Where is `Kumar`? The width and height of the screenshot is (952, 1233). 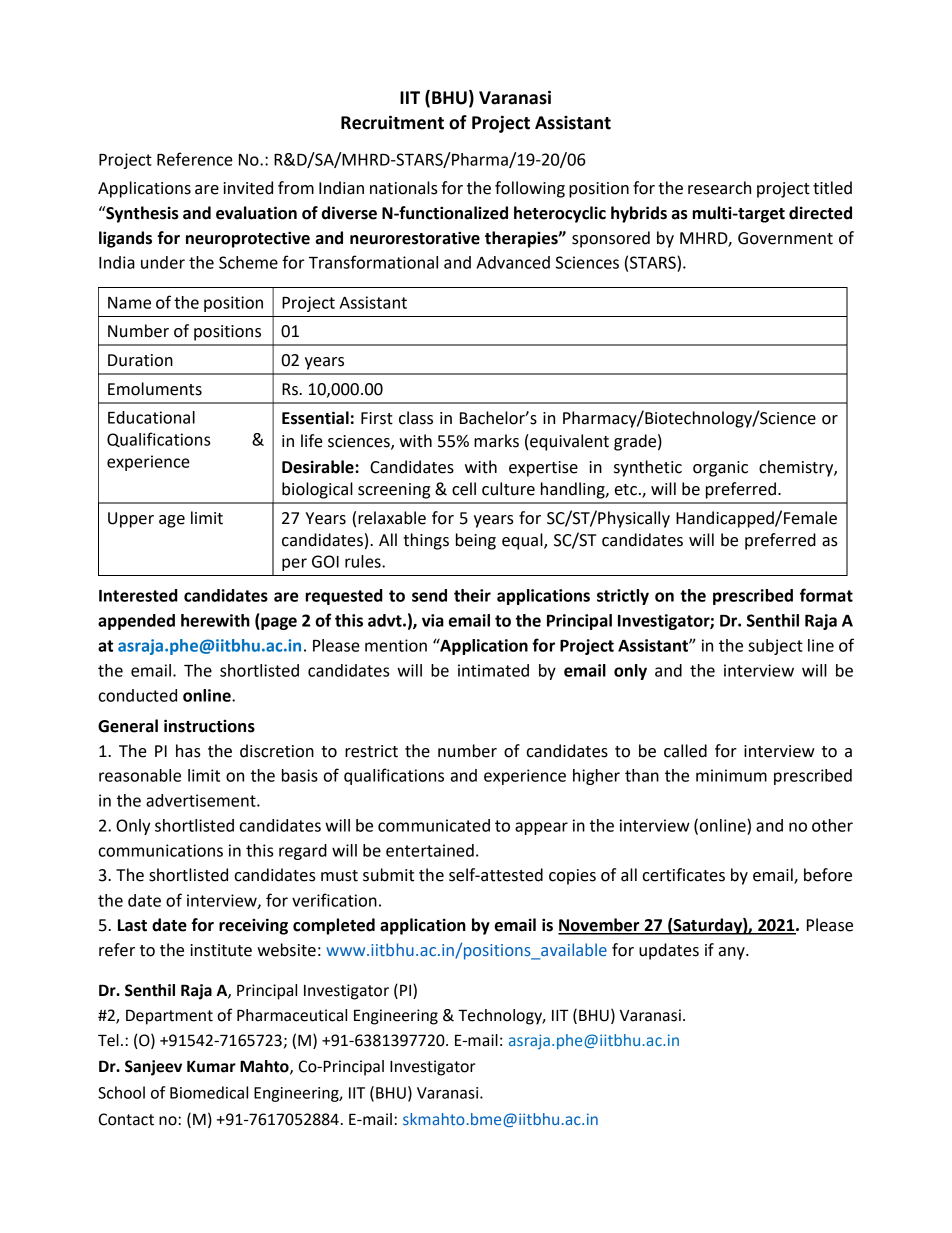 Kumar is located at coordinates (211, 1066).
